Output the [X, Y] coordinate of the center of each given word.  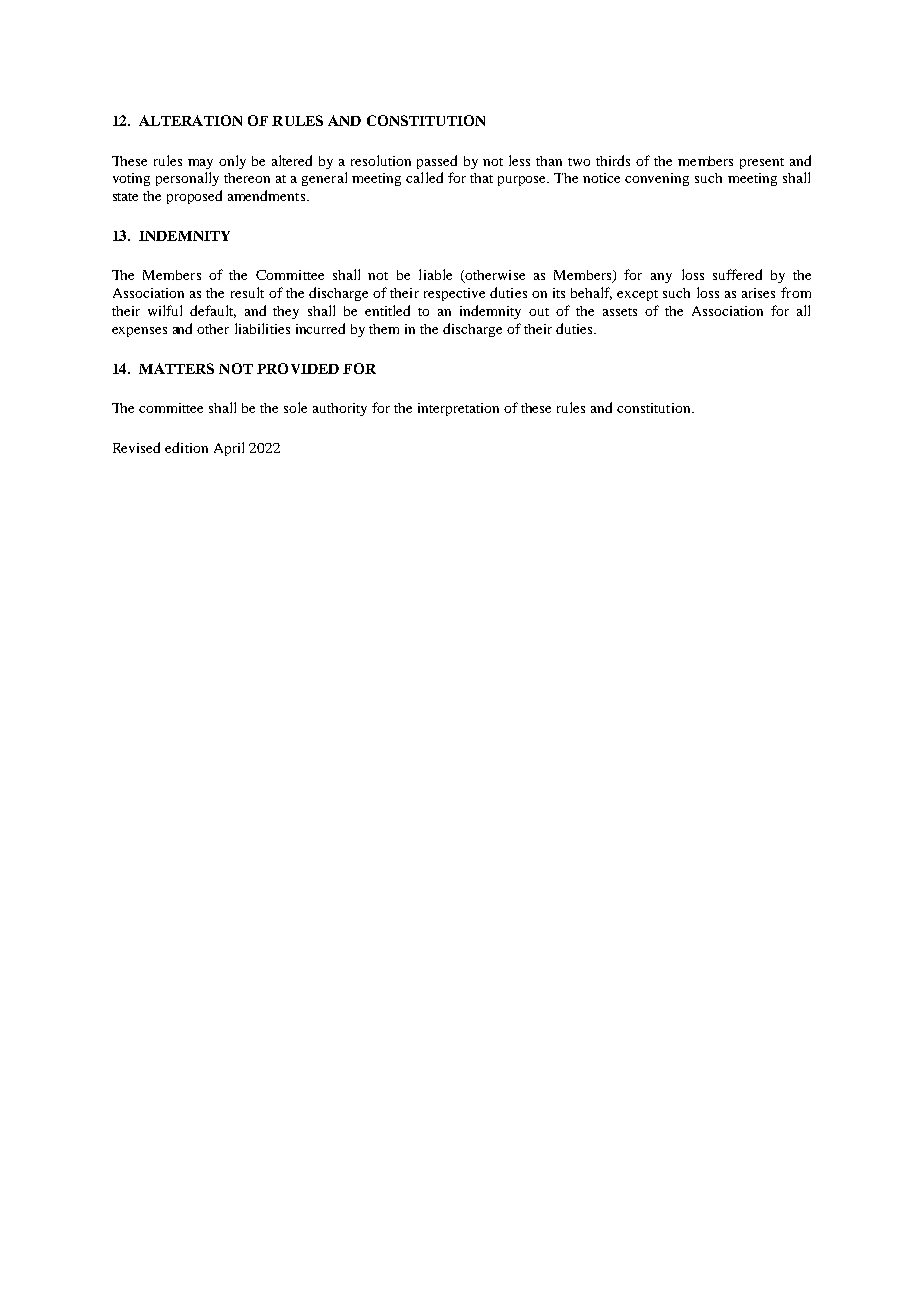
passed [437, 162]
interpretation [458, 409]
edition [186, 447]
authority [340, 409]
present [762, 163]
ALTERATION [190, 120]
